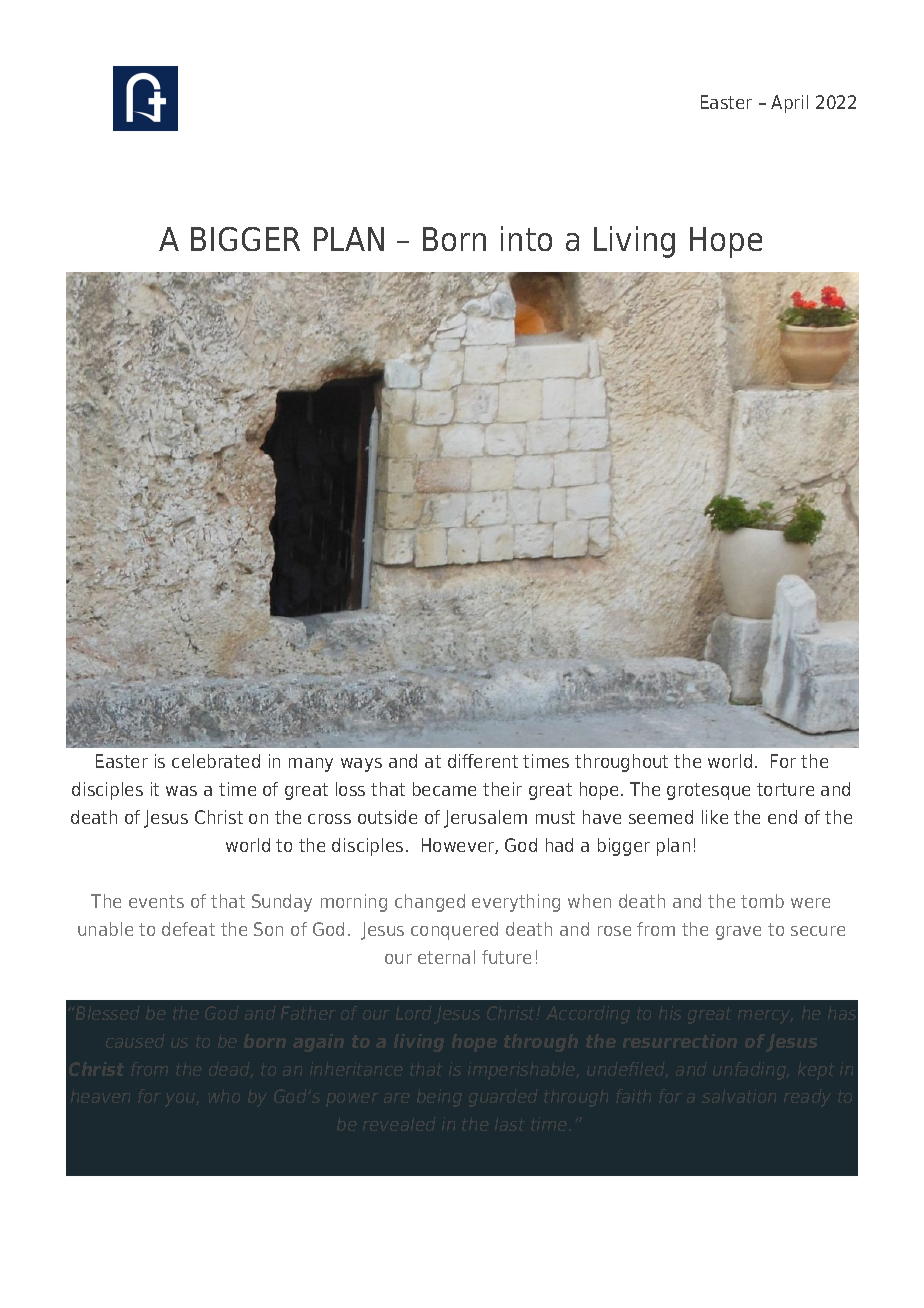  Describe the element at coordinates (311, 765) in the page. I see `many` at that location.
